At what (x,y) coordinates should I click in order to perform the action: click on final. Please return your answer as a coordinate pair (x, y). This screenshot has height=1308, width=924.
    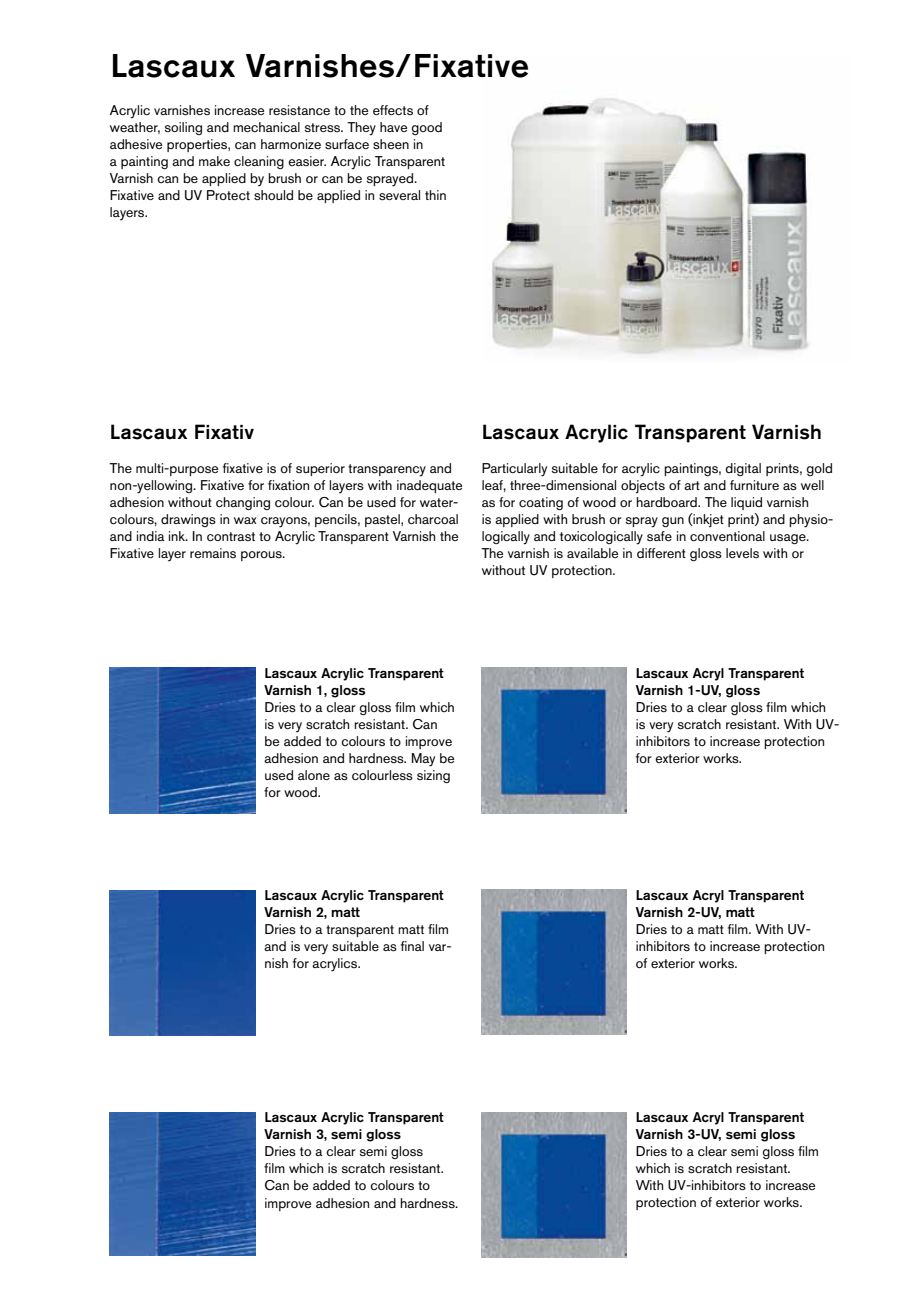
    Looking at the image, I should click on (412, 946).
